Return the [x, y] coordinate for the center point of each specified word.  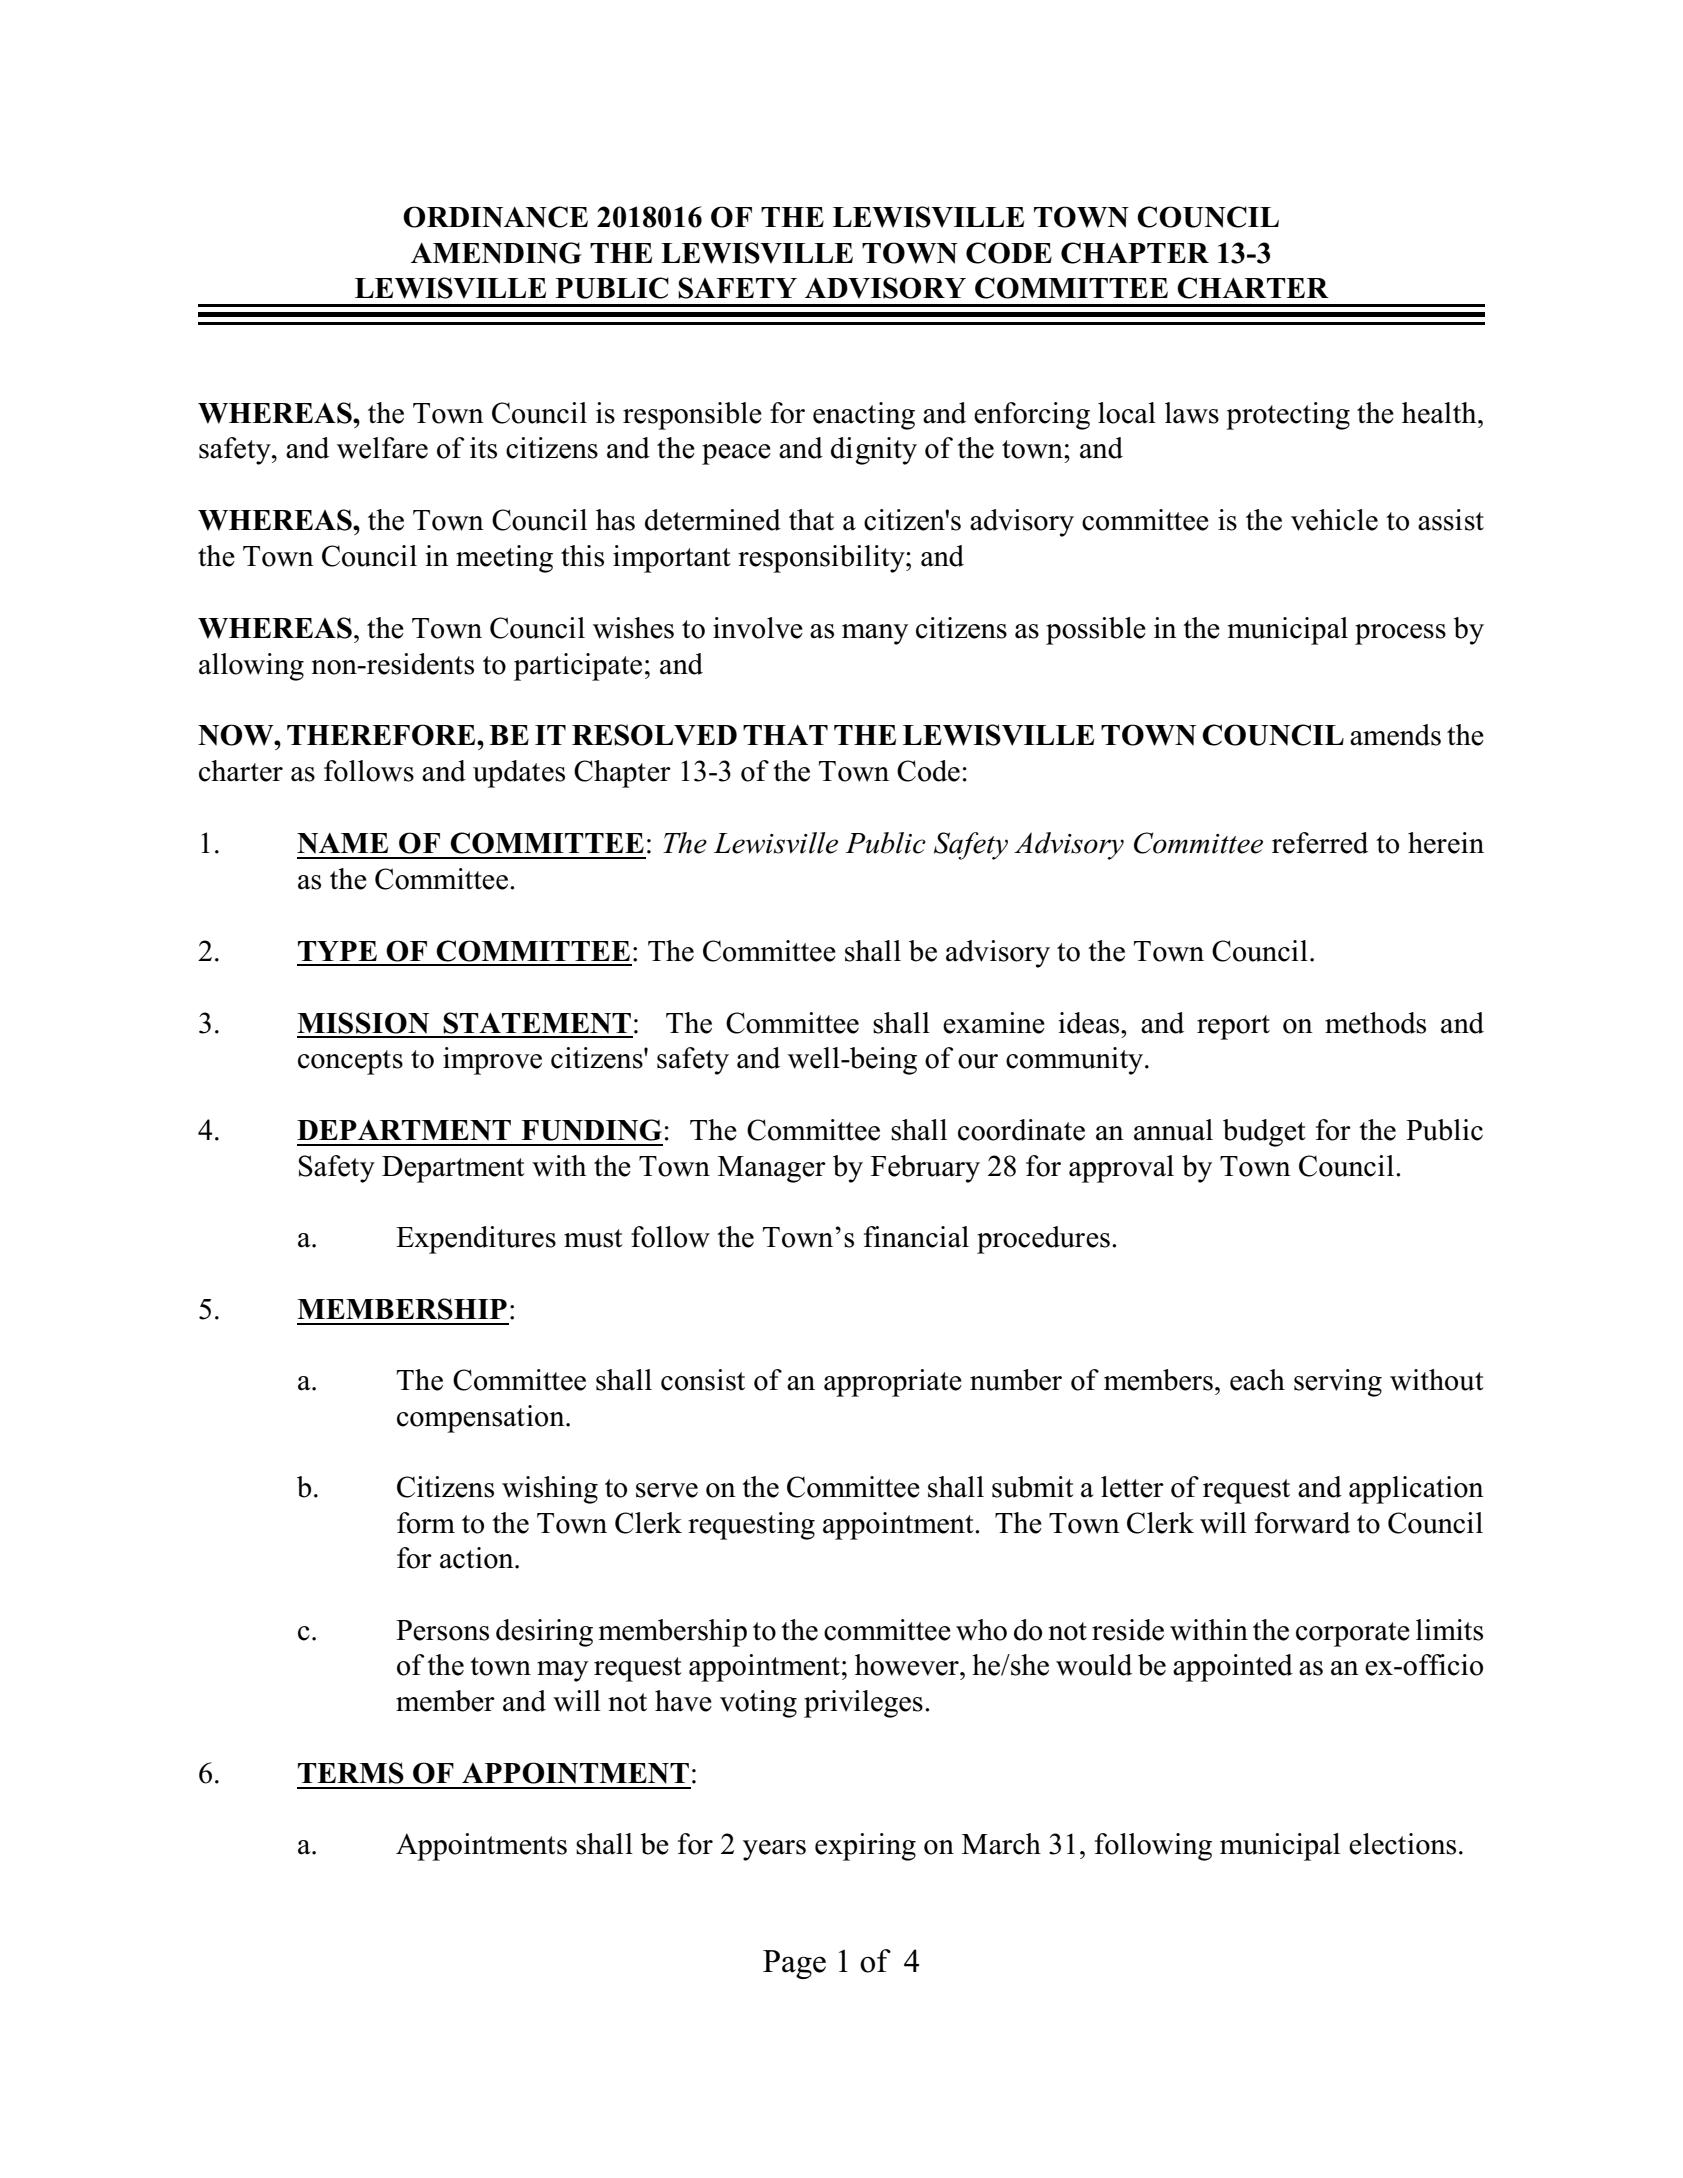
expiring [865, 1847]
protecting [1288, 416]
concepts [350, 1062]
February [925, 1169]
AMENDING [496, 253]
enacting [864, 416]
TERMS [351, 1773]
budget [1264, 1133]
